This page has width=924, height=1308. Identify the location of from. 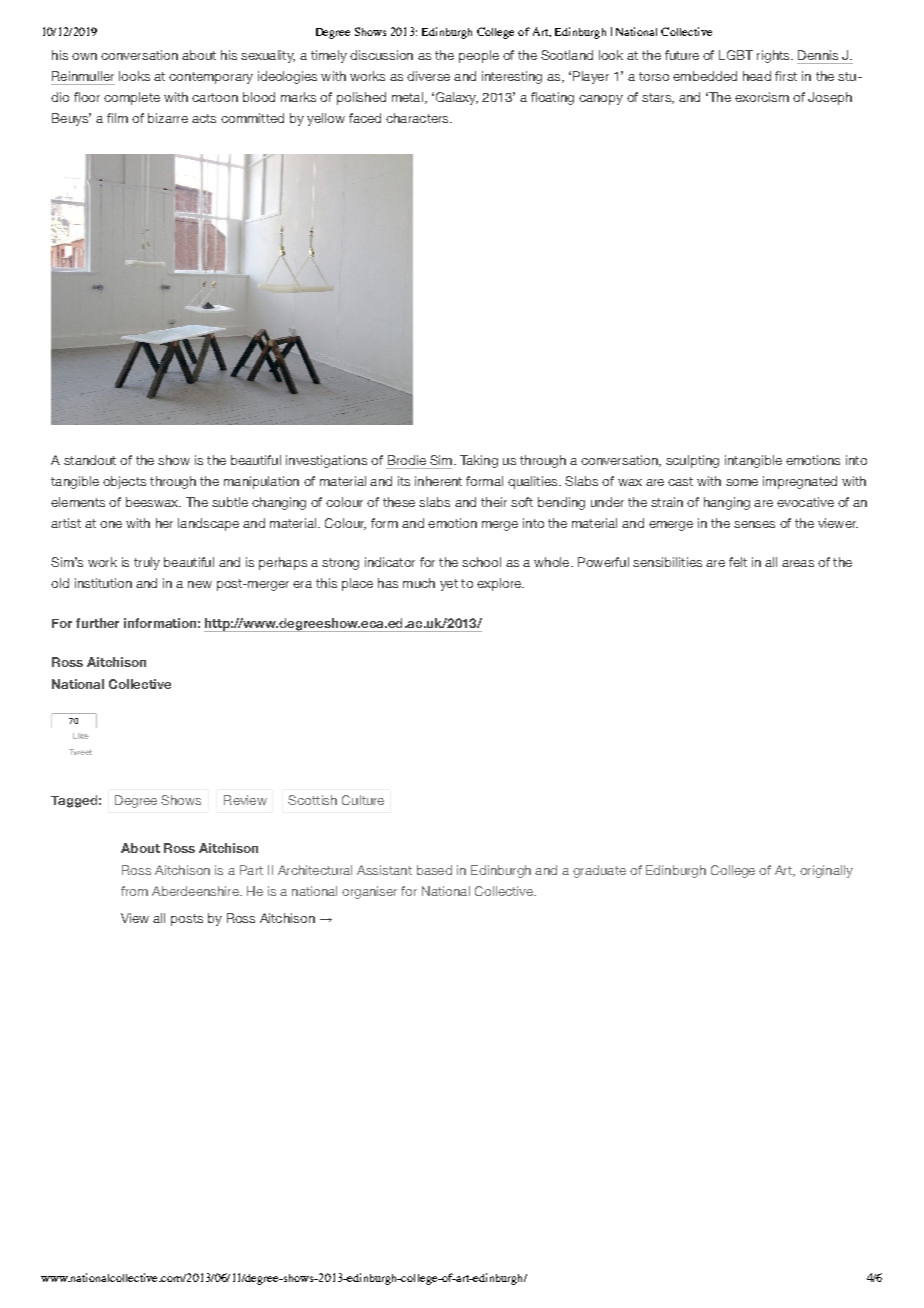
(134, 891).
